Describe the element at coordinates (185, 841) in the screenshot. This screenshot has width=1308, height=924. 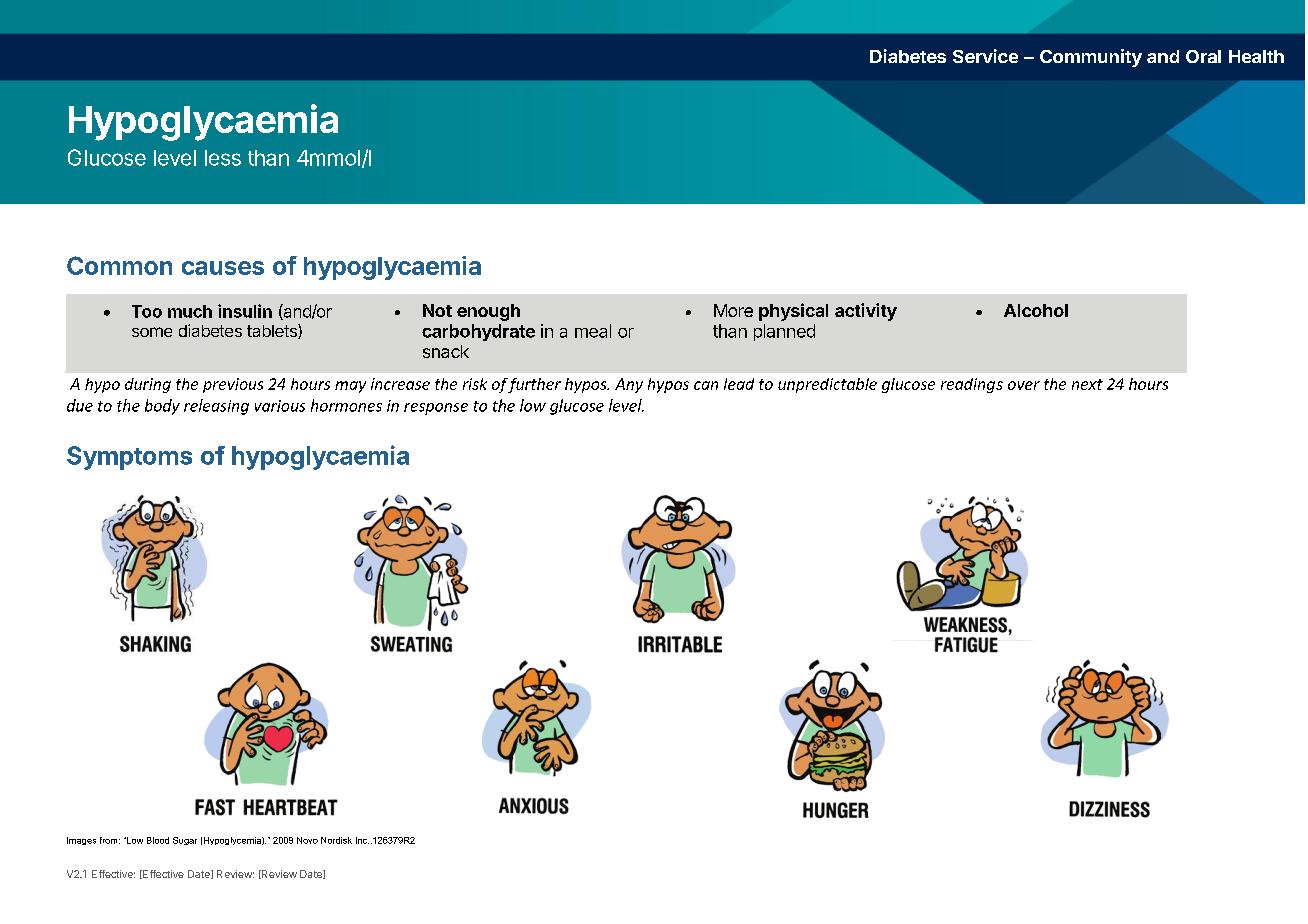
I see `Sugar` at that location.
